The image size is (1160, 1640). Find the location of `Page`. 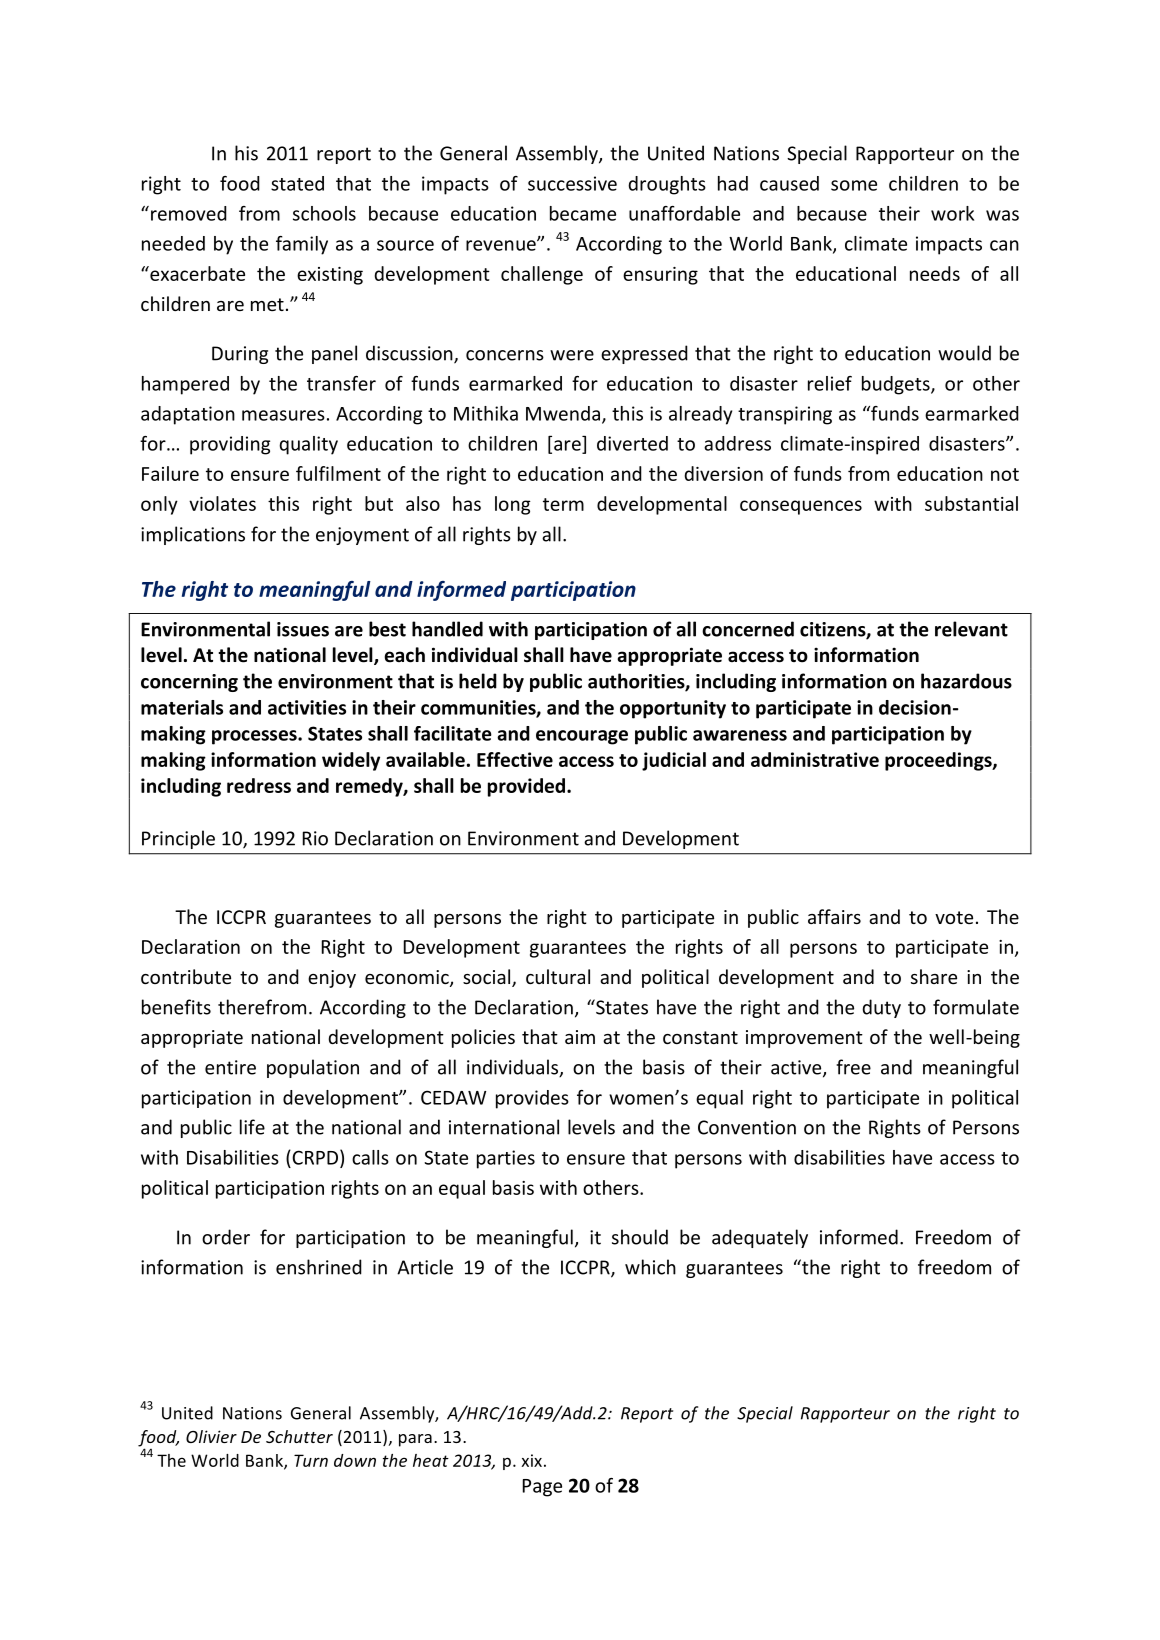

Page is located at coordinates (542, 1488).
